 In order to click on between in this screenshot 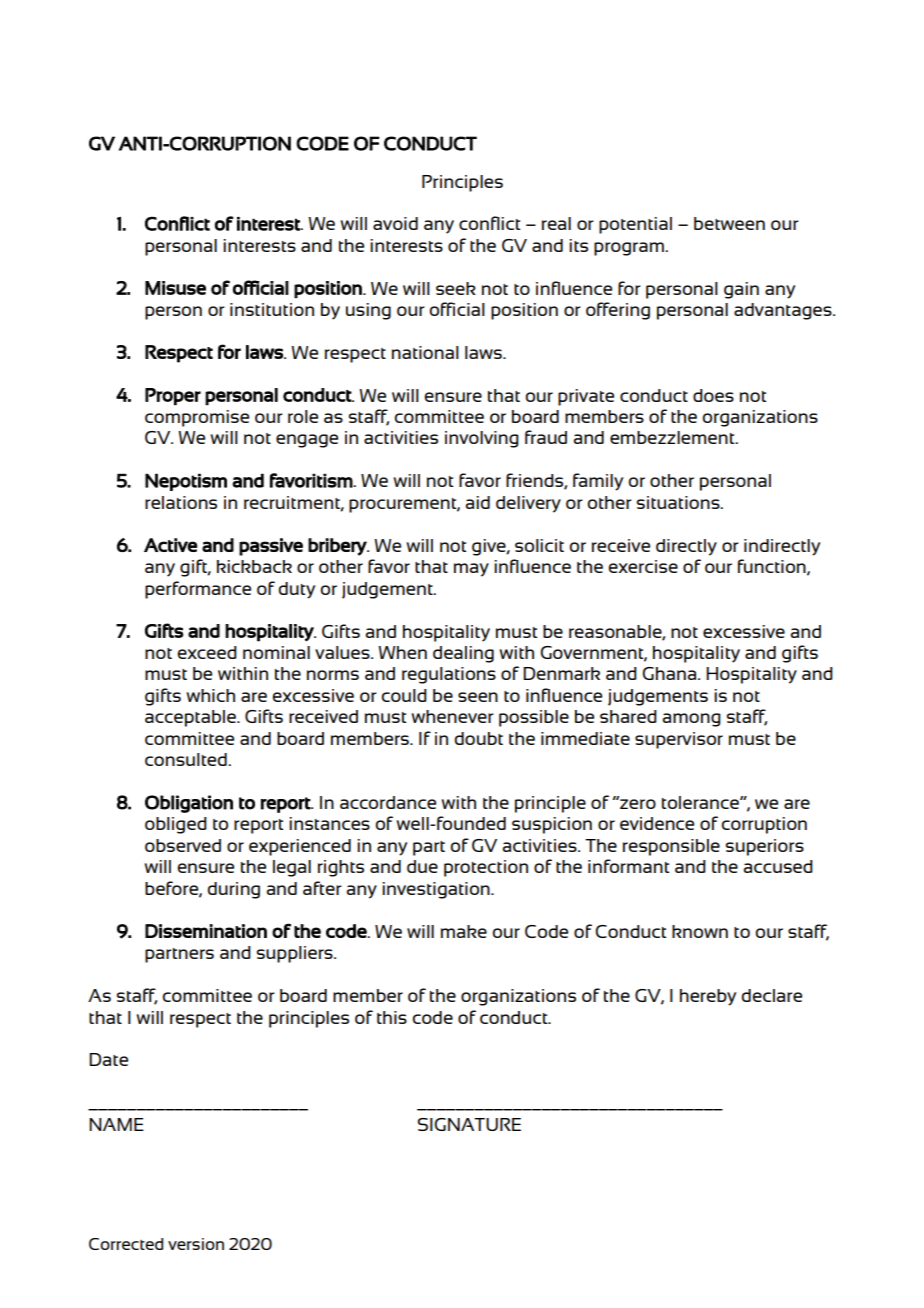, I will do `click(729, 223)`.
